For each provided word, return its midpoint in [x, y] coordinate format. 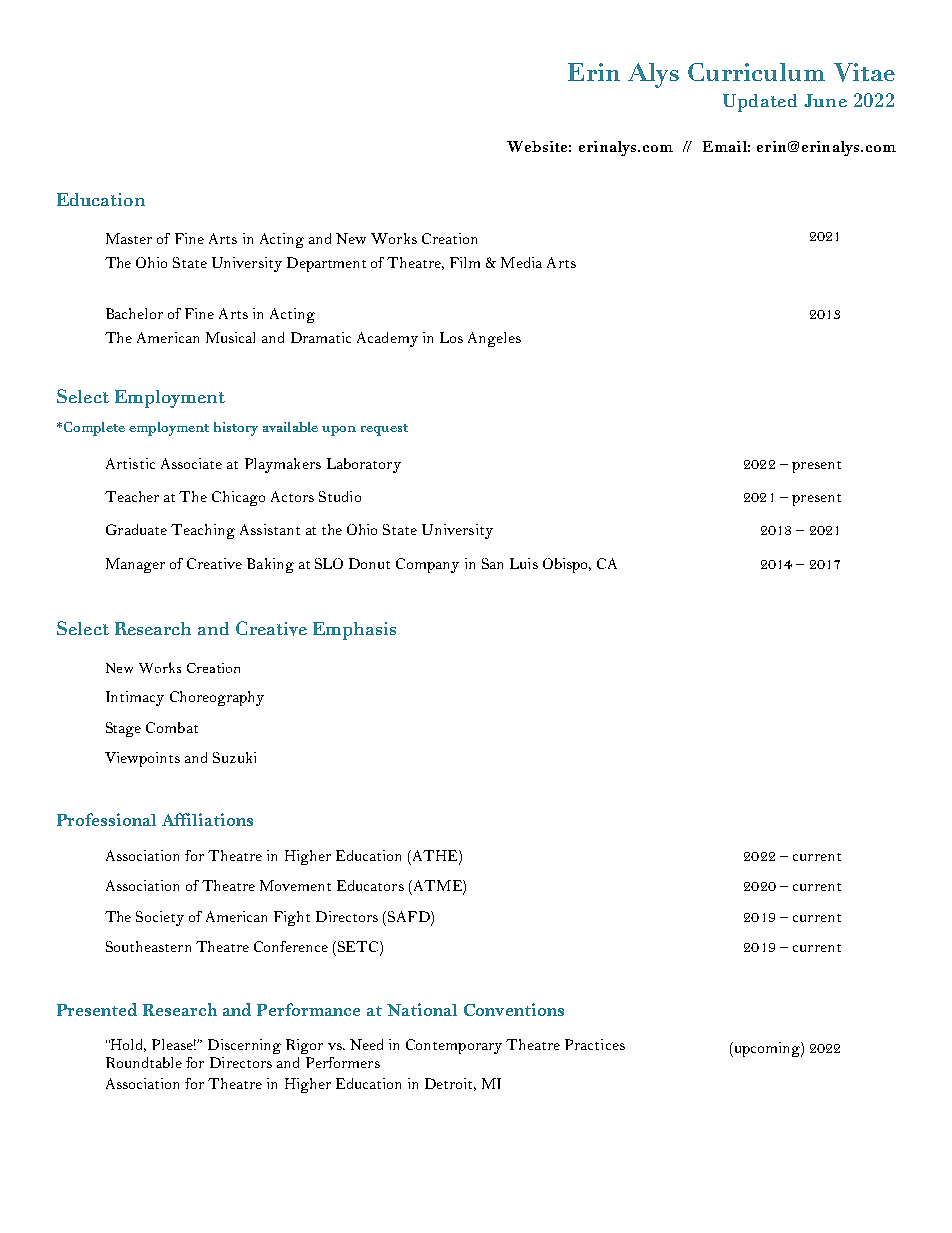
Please [174, 1044]
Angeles [494, 339]
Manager [135, 565]
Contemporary [454, 1046]
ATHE [435, 855]
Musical [230, 337]
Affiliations [207, 819]
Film [465, 262]
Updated [760, 103]
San [492, 563]
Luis [524, 563]
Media [521, 262]
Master [129, 238]
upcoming [767, 1049]
